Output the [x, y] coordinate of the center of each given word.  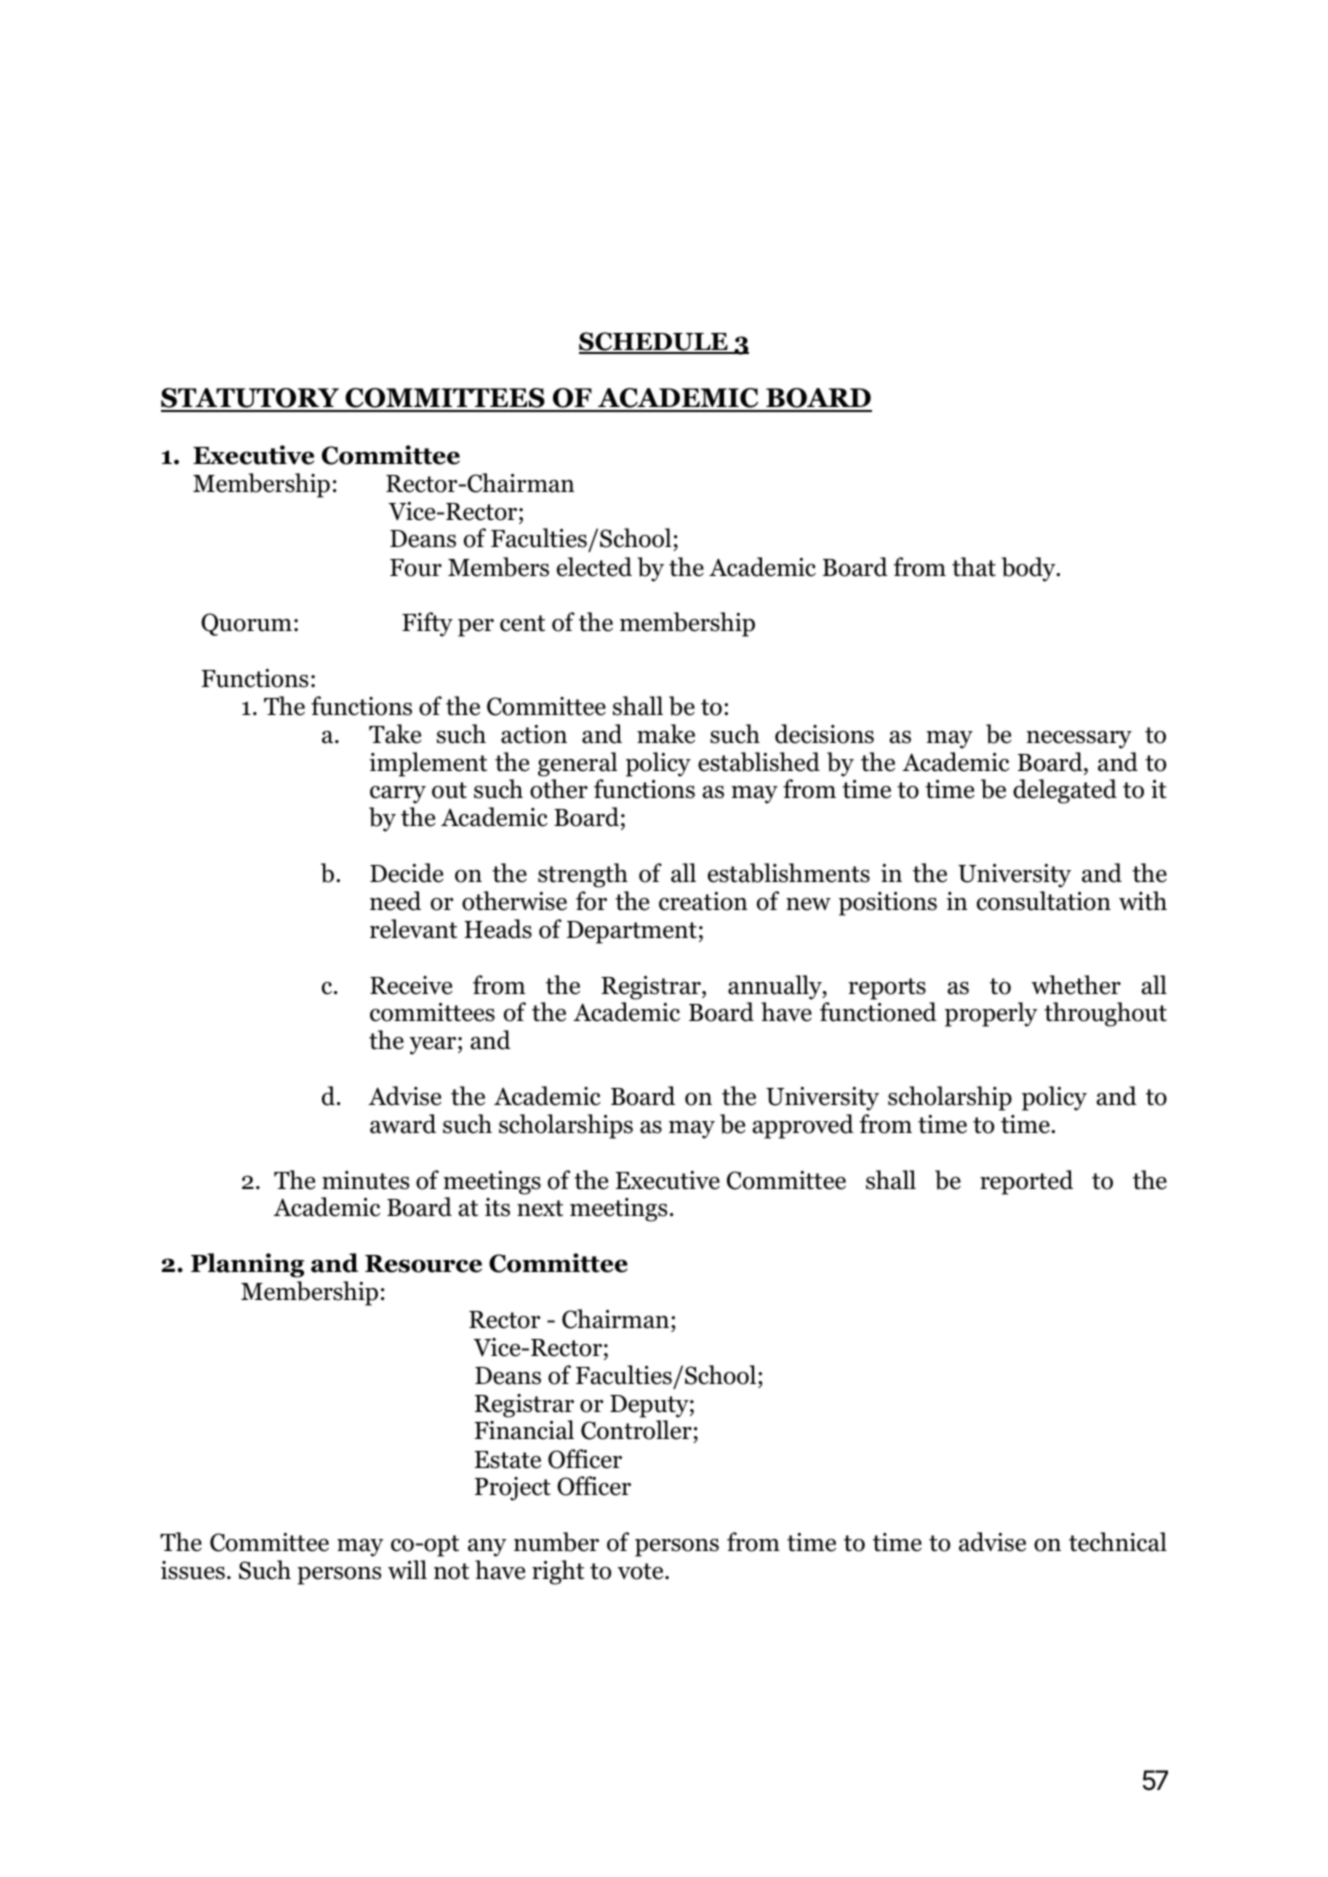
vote [641, 1571]
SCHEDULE [654, 342]
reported [1026, 1182]
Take [395, 734]
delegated [1065, 791]
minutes [365, 1180]
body [1029, 569]
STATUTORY [251, 399]
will [407, 1569]
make [666, 734]
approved [803, 1126]
